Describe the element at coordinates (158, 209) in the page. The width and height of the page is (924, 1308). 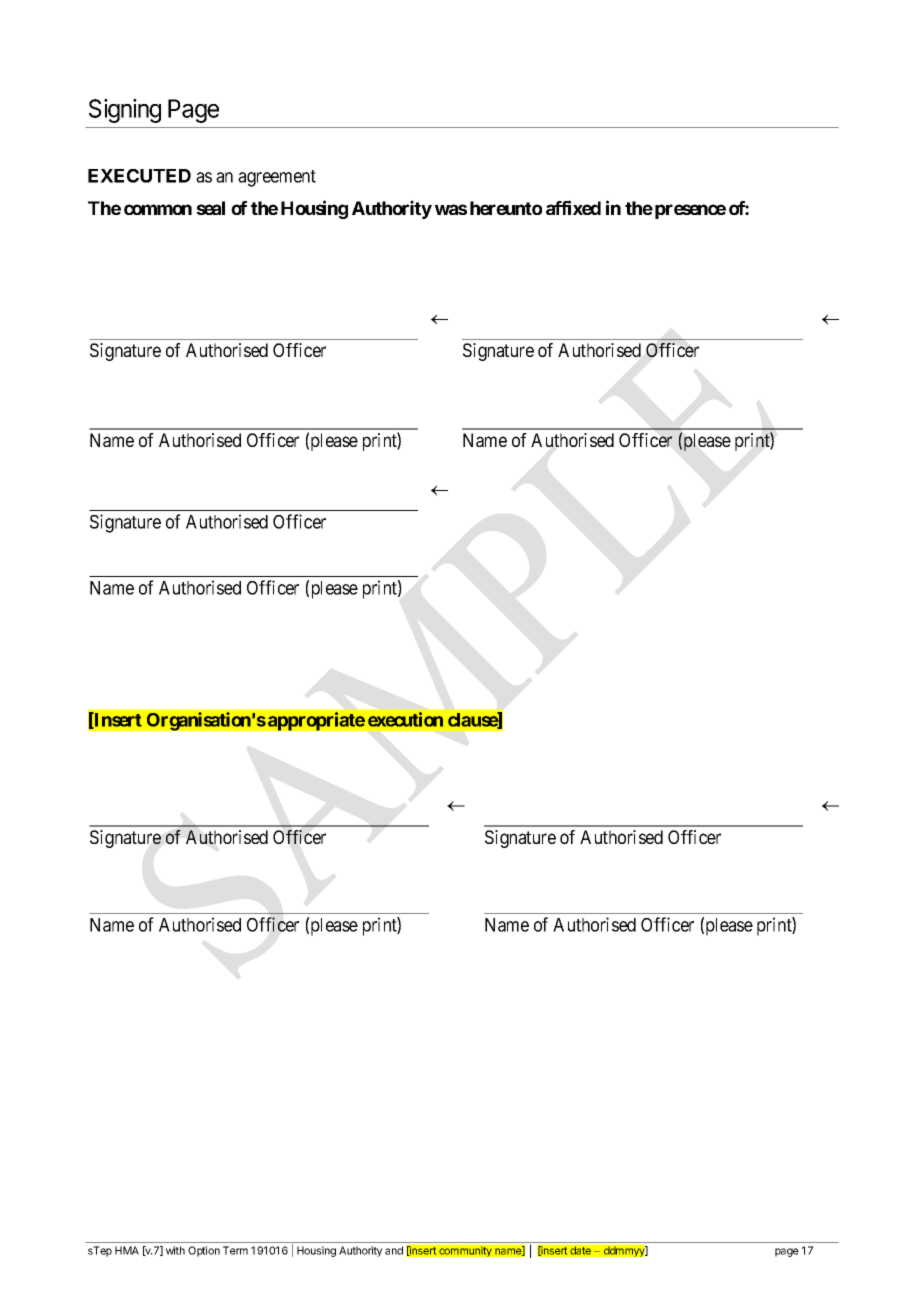
I see `common` at that location.
